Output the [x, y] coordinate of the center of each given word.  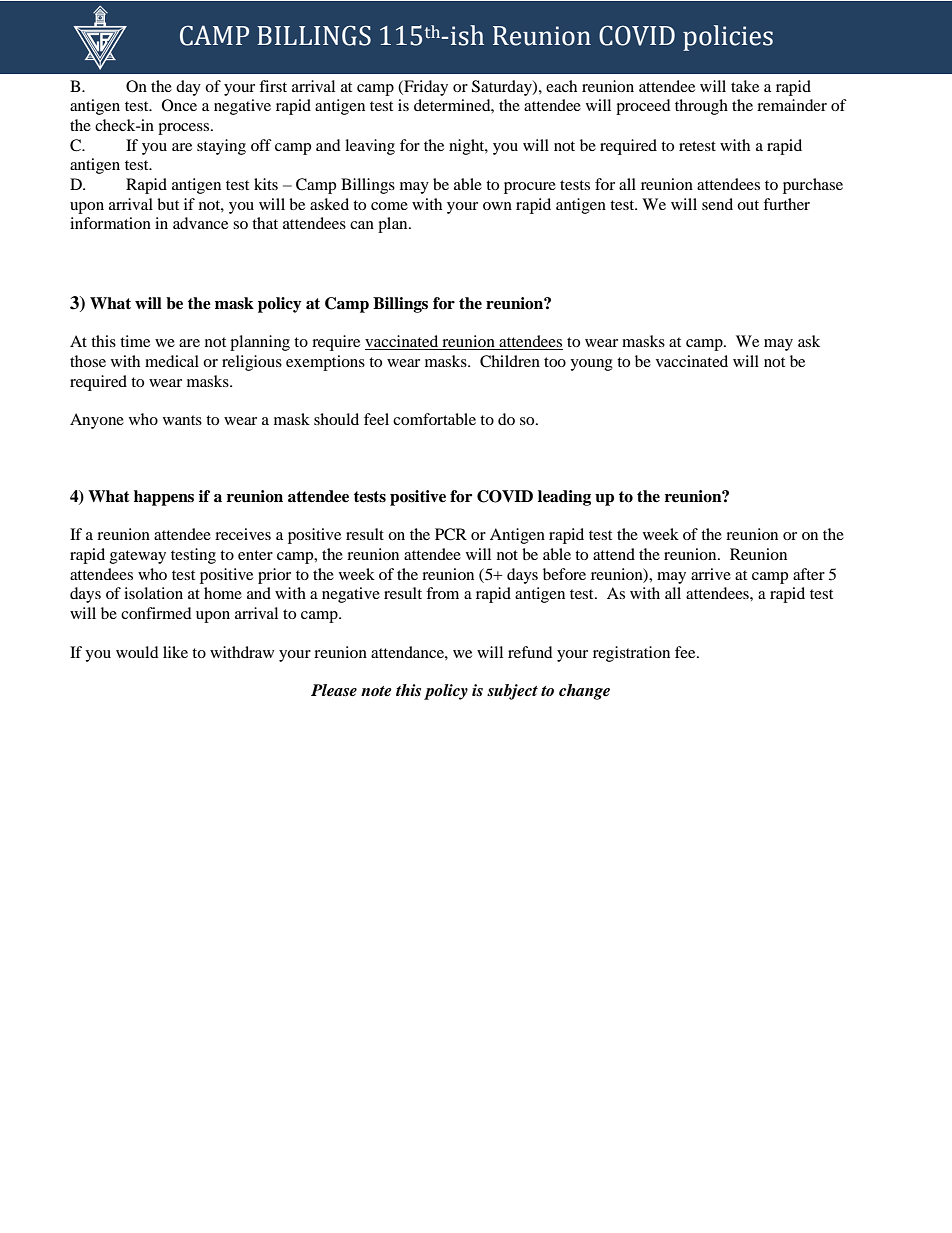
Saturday [503, 88]
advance [200, 223]
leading [564, 498]
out [748, 205]
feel [376, 419]
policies [728, 38]
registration [631, 654]
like [175, 652]
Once [179, 105]
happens [164, 498]
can [362, 225]
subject [512, 692]
